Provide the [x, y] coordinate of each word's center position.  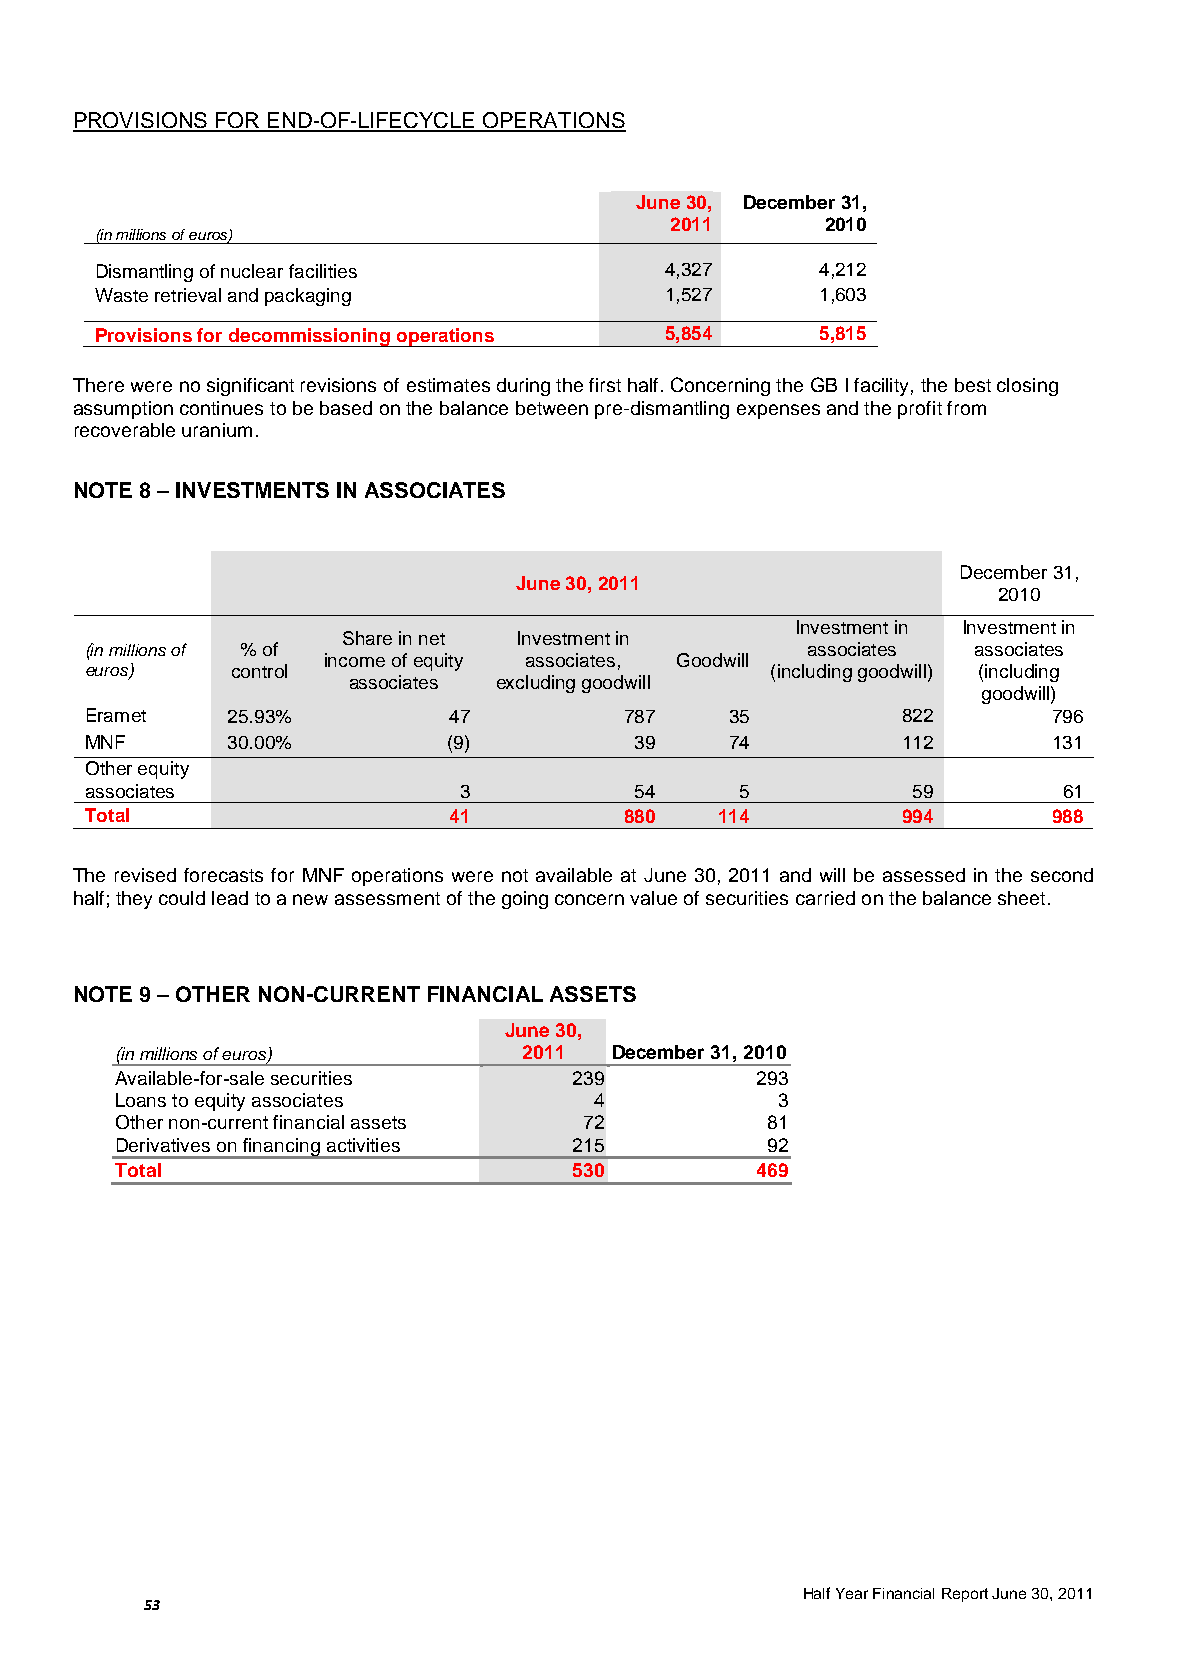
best [973, 385]
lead [230, 898]
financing [282, 1148]
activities [363, 1145]
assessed [924, 875]
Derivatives [163, 1145]
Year [852, 1593]
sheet [1021, 898]
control [259, 671]
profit [920, 410]
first [605, 385]
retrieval [188, 295]
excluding [536, 684]
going [525, 900]
